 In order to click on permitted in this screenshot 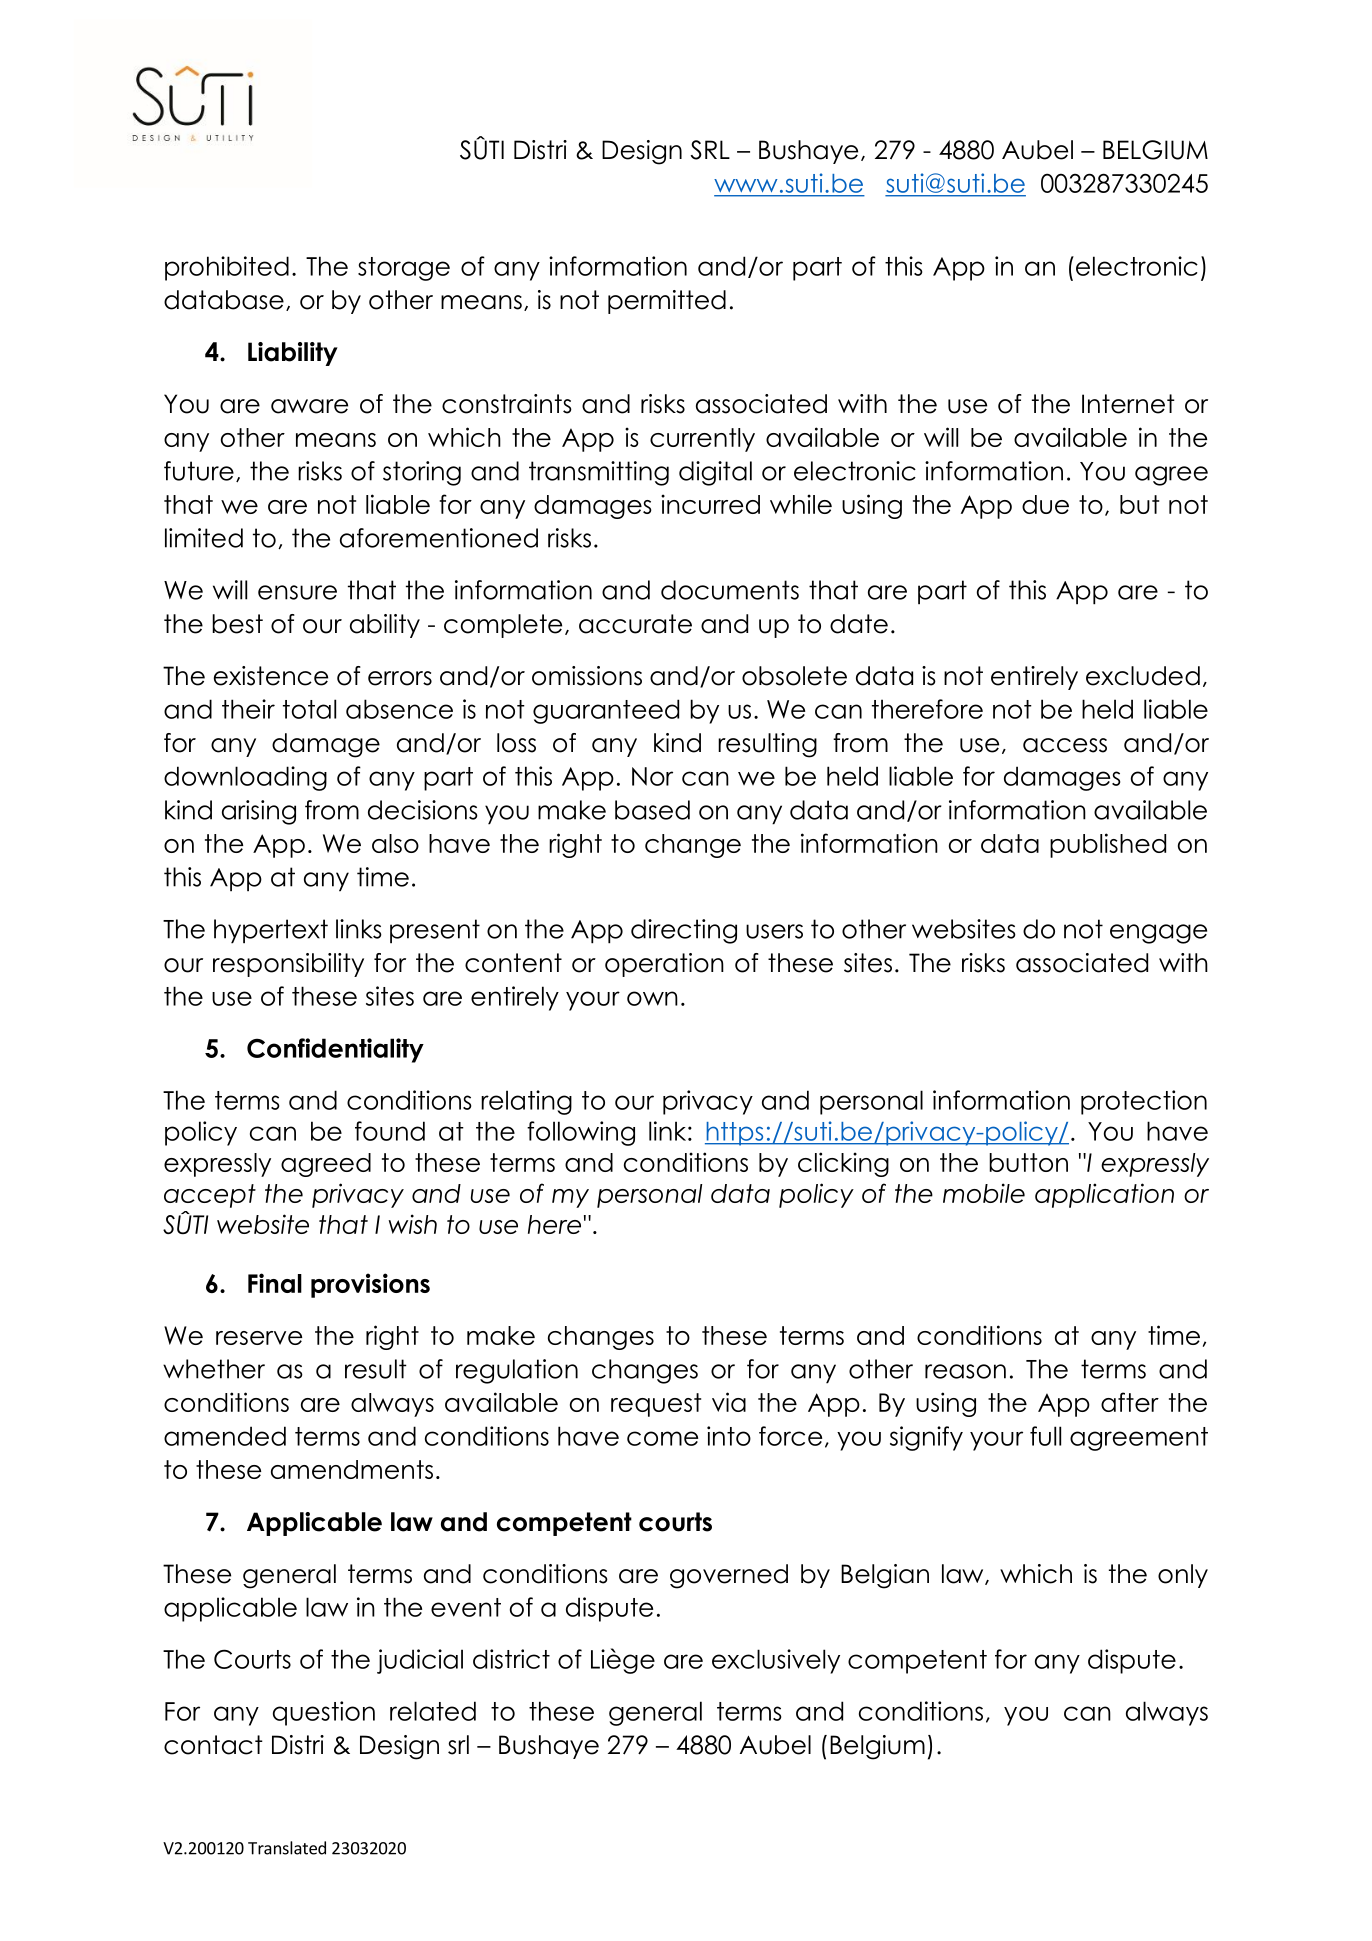, I will do `click(667, 302)`.
